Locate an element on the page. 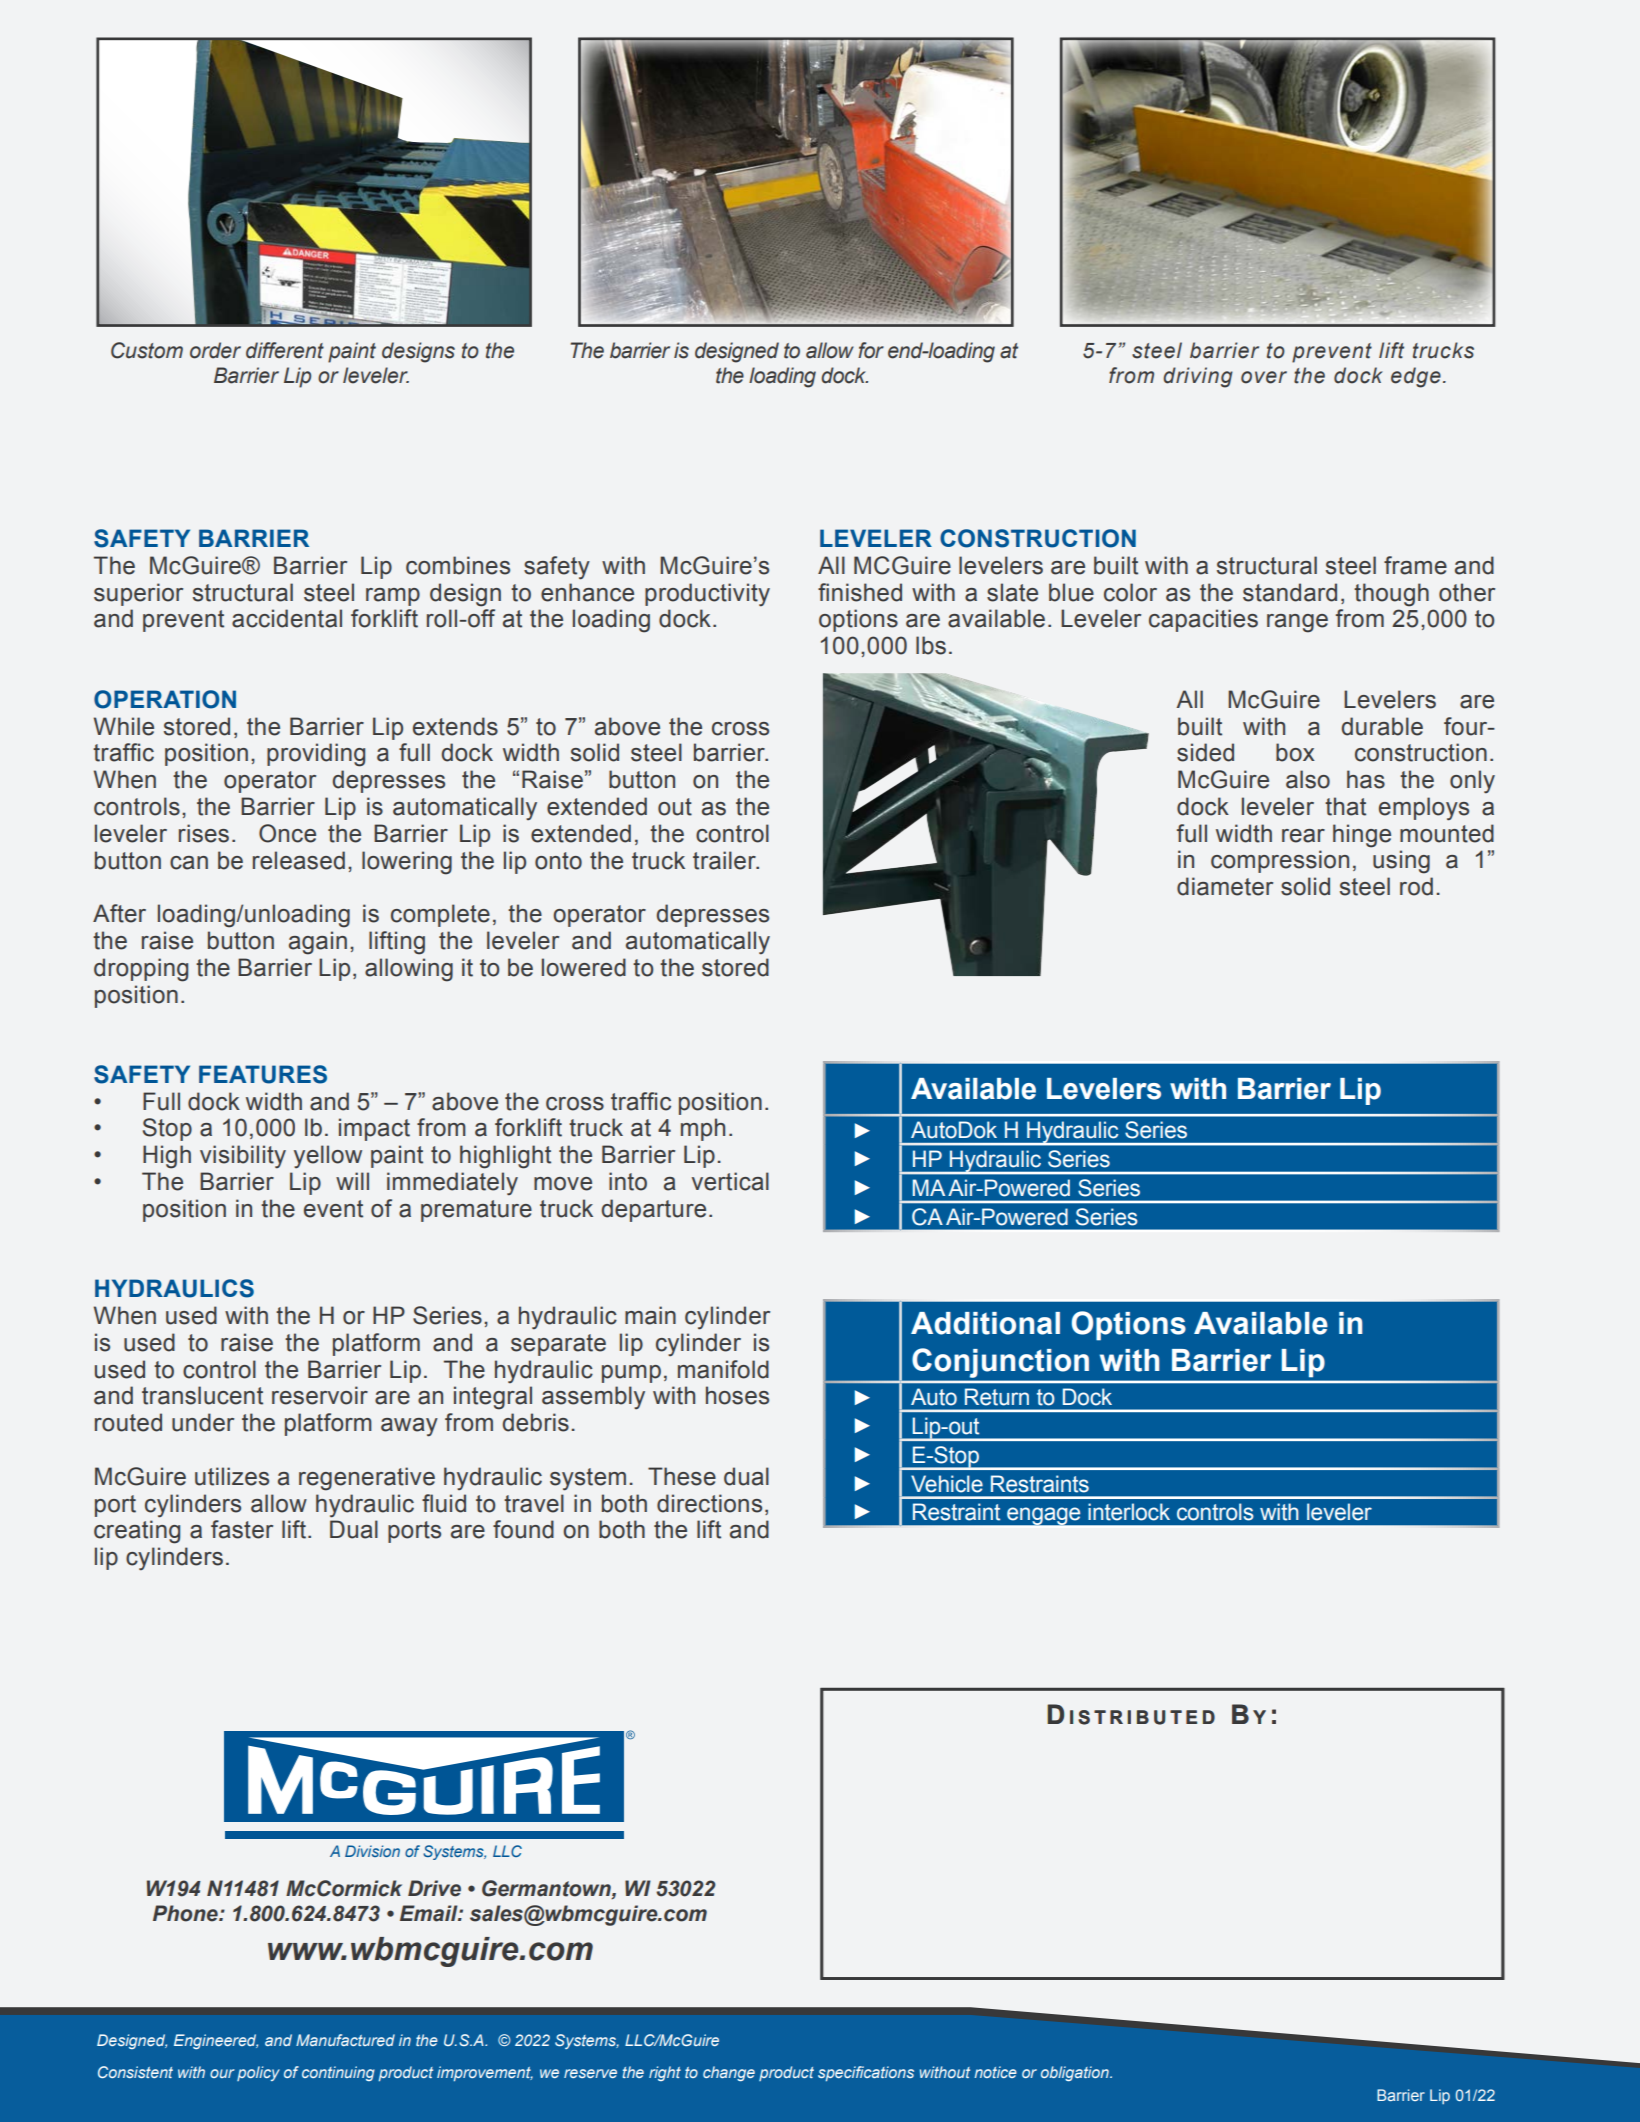  reservoir is located at coordinates (320, 1395).
